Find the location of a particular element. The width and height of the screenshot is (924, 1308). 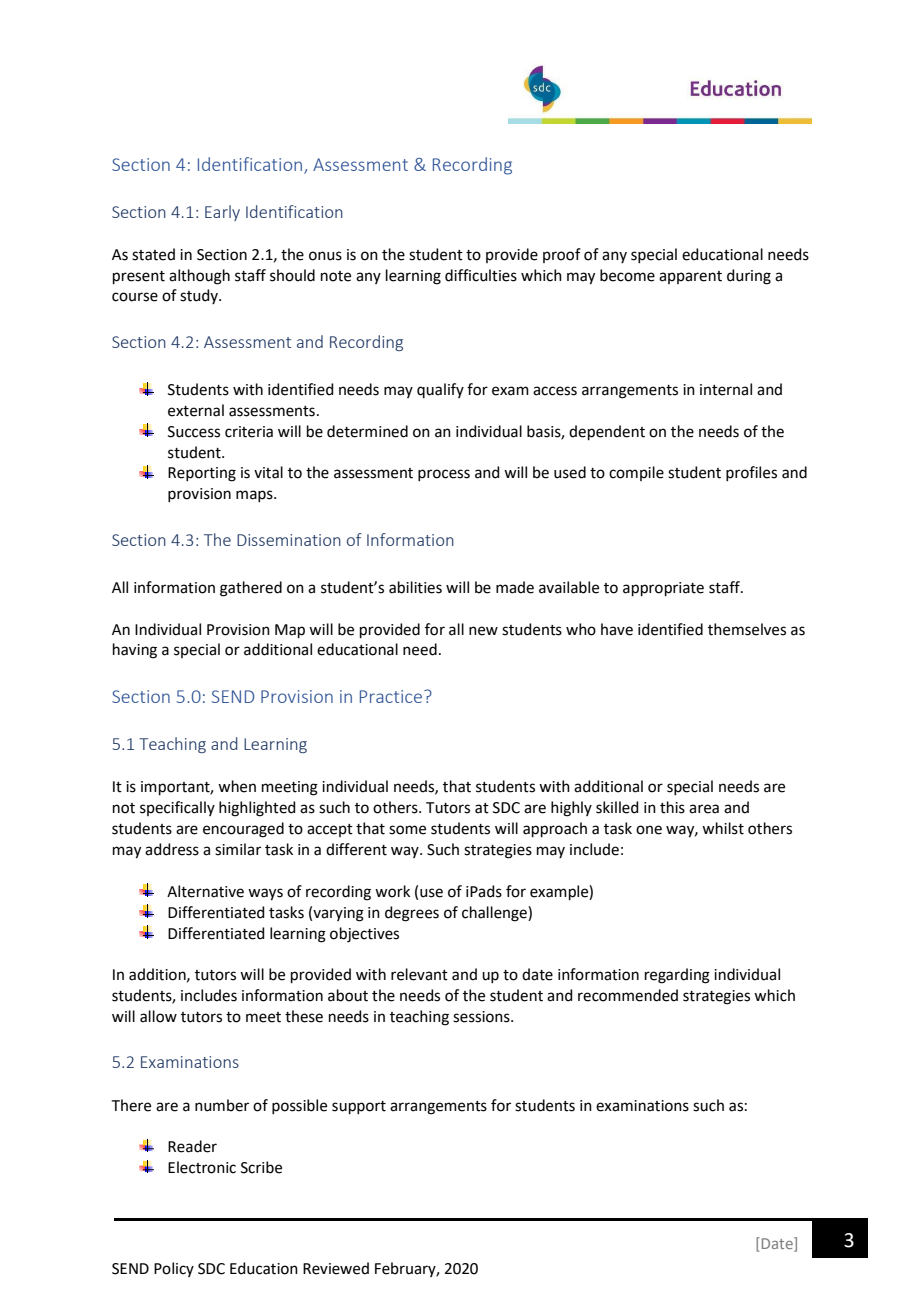

Policy is located at coordinates (174, 1269).
